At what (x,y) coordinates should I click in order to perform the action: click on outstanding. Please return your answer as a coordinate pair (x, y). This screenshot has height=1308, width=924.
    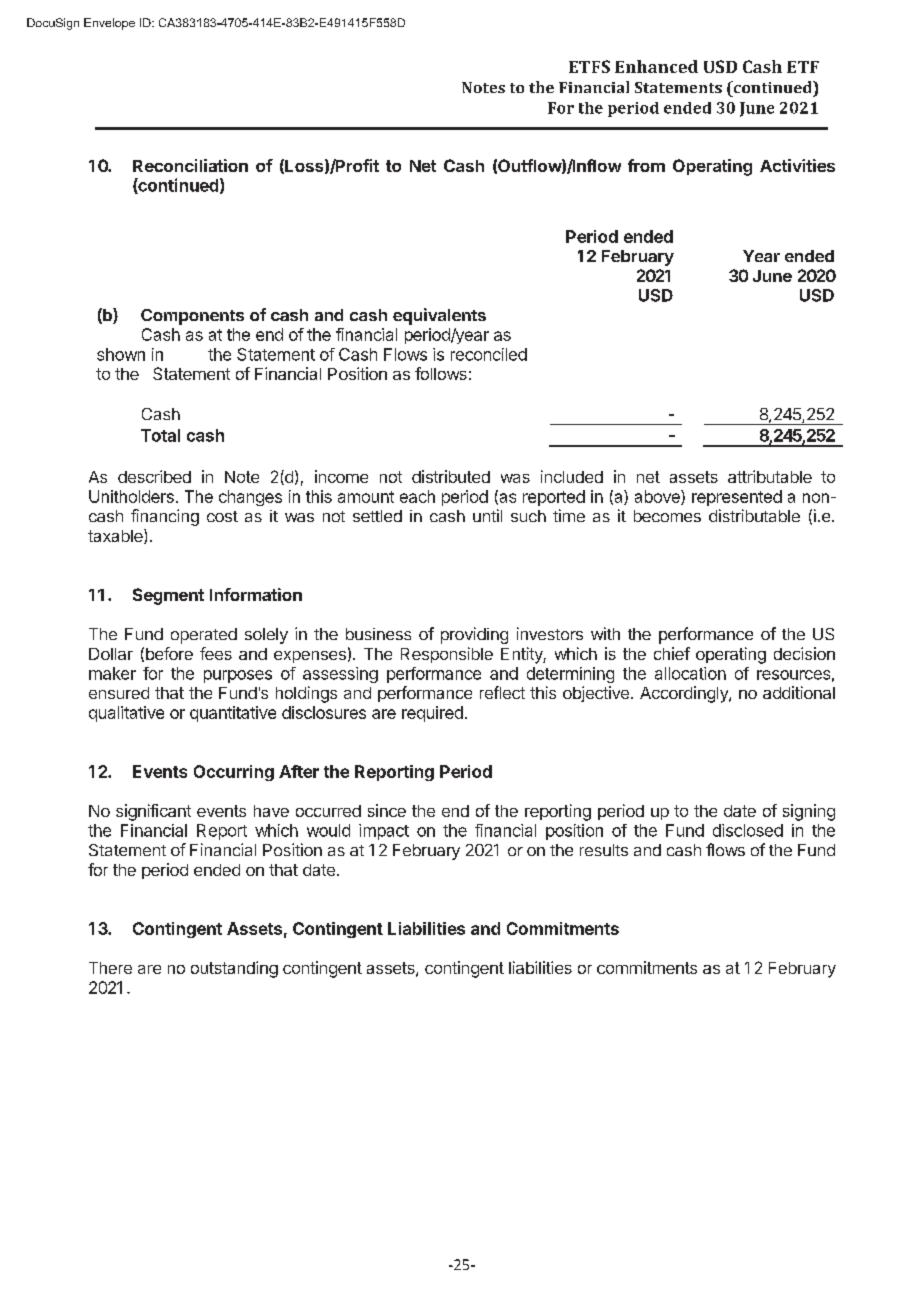
    Looking at the image, I should click on (234, 969).
